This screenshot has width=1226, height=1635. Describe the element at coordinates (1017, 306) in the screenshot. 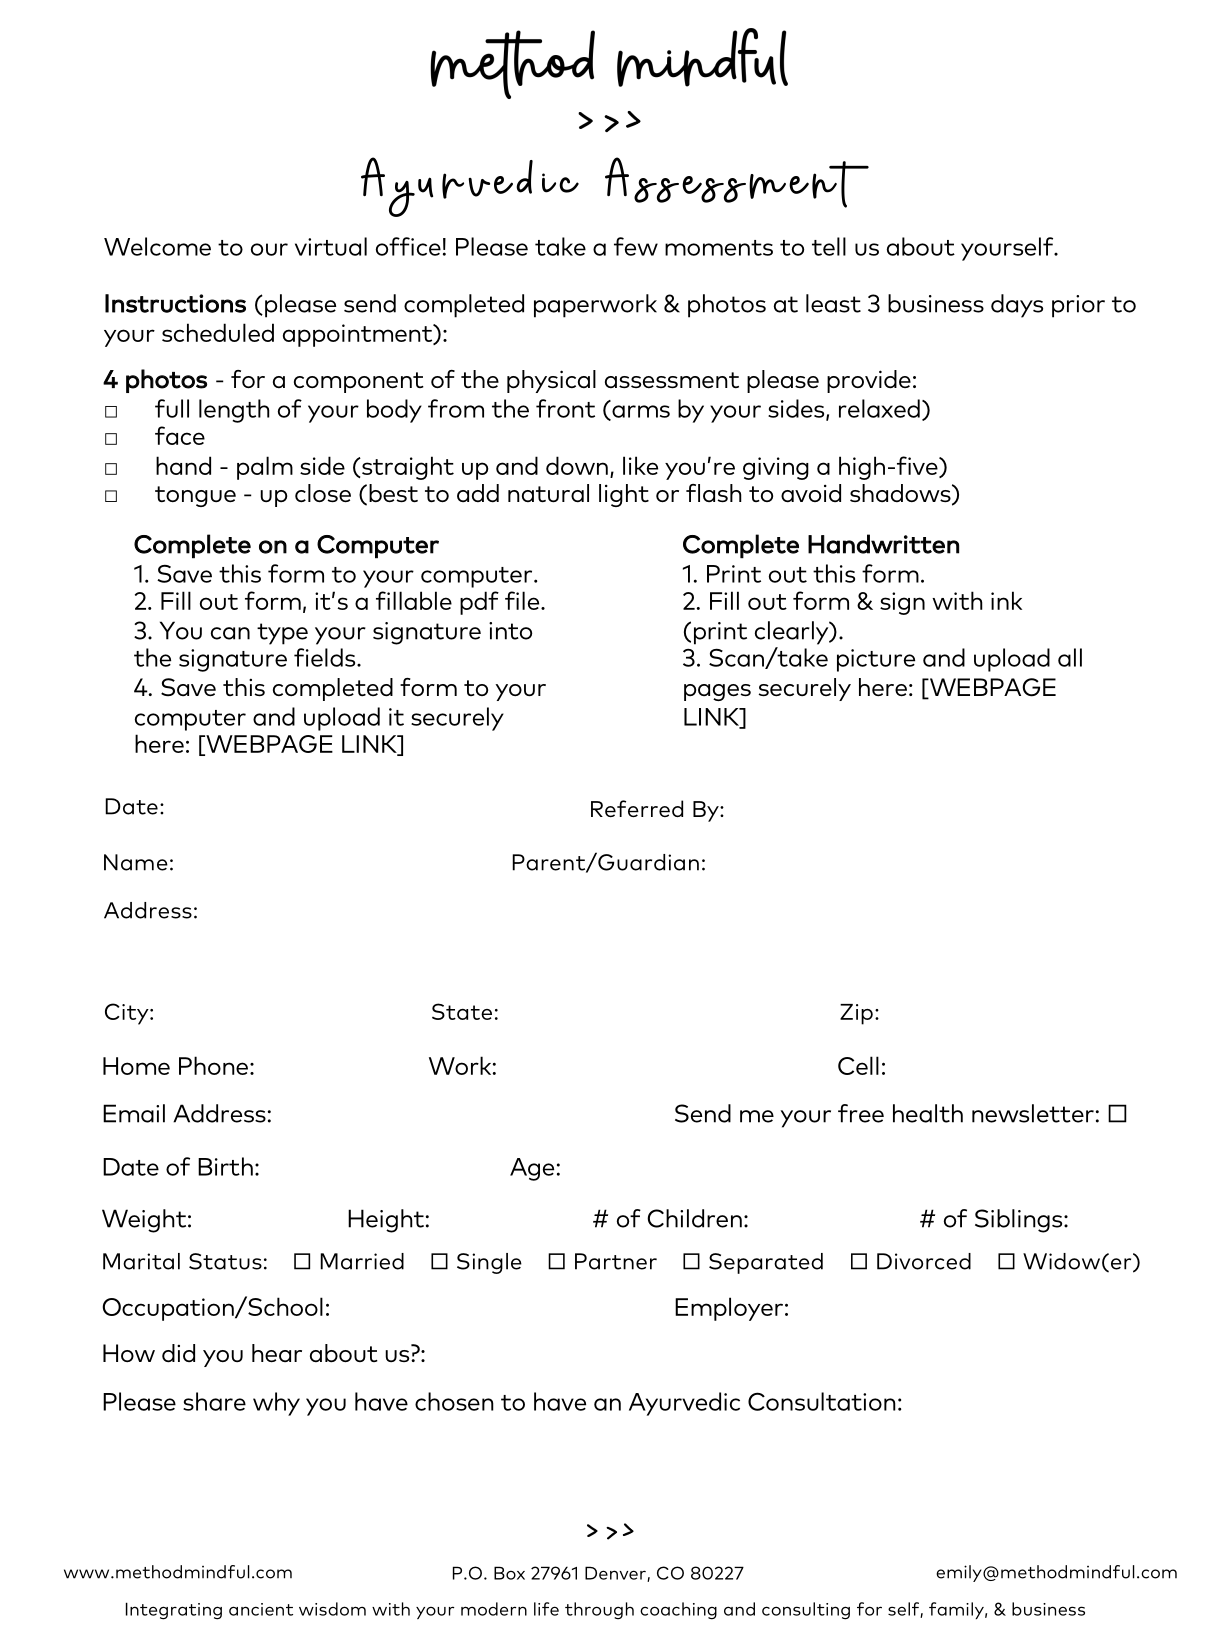

I see `days` at that location.
